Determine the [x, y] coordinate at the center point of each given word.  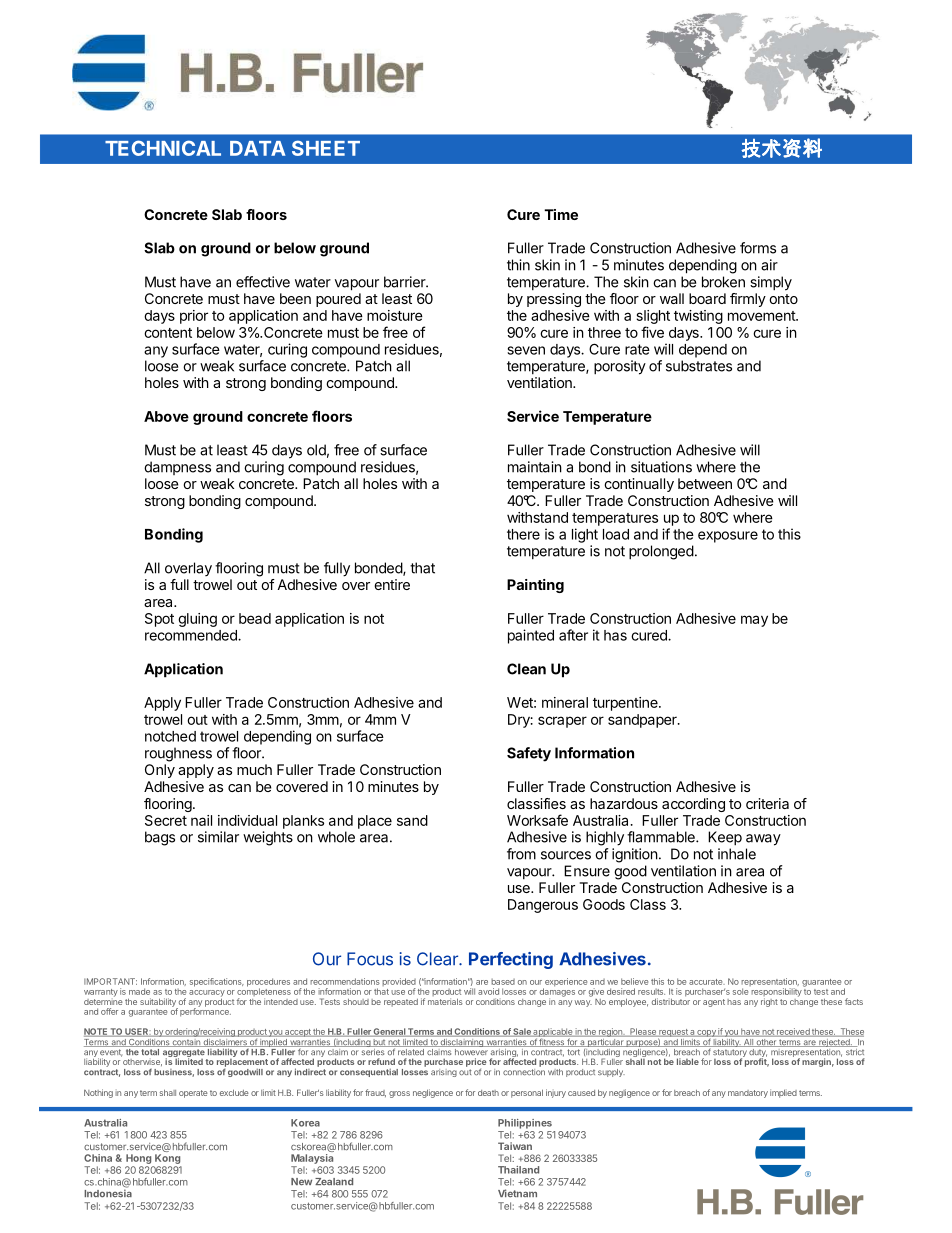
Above [166, 416]
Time [561, 214]
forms [758, 248]
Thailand [518, 1170]
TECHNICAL [163, 148]
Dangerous [543, 906]
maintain [535, 467]
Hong [138, 1159]
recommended [192, 635]
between [705, 483]
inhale [737, 854]
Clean [526, 669]
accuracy [207, 994]
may [754, 621]
